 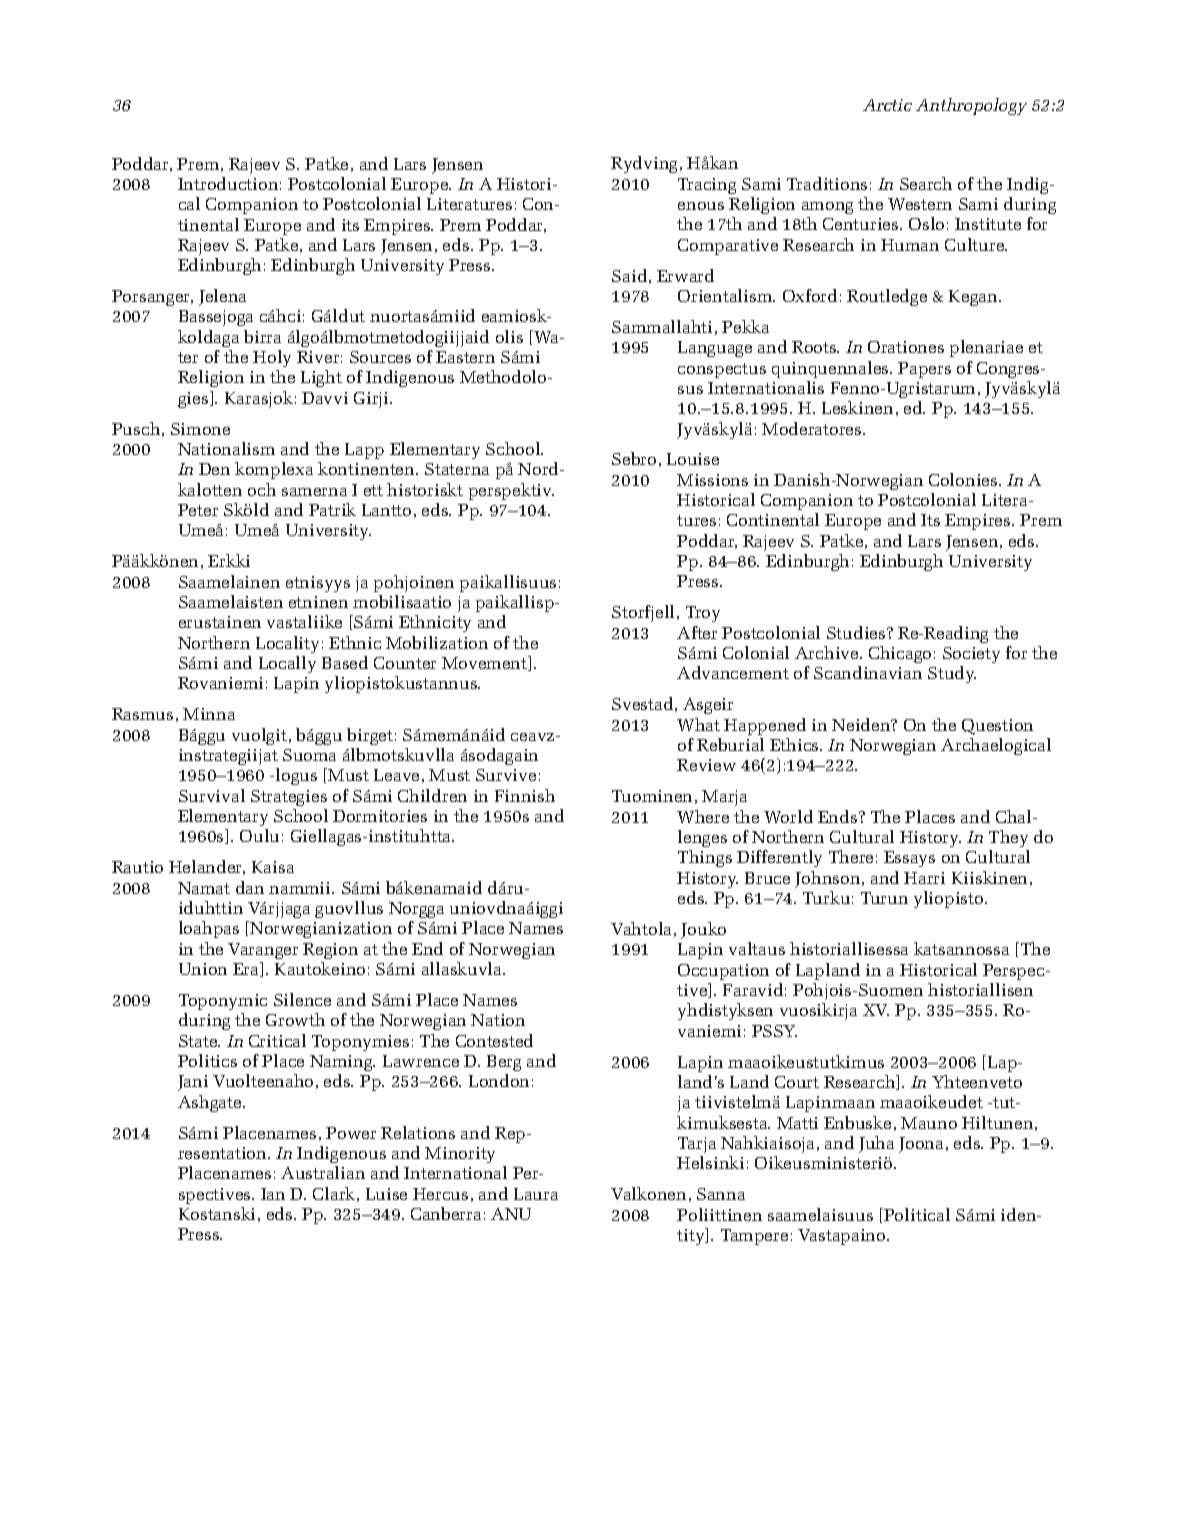 I want to click on Australian, so click(x=323, y=1172).
